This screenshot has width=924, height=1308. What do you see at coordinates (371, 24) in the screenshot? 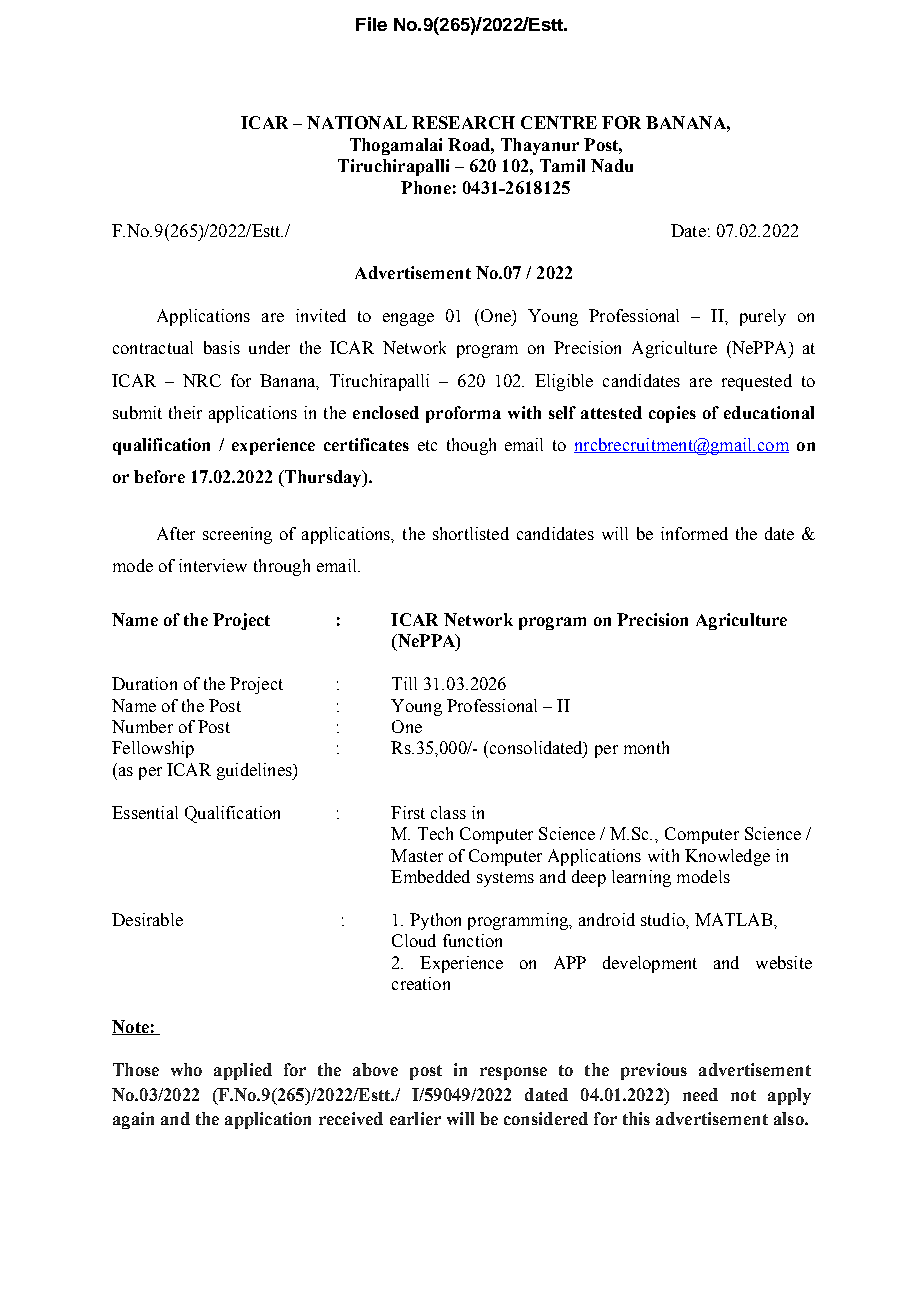
I see `File` at bounding box center [371, 24].
